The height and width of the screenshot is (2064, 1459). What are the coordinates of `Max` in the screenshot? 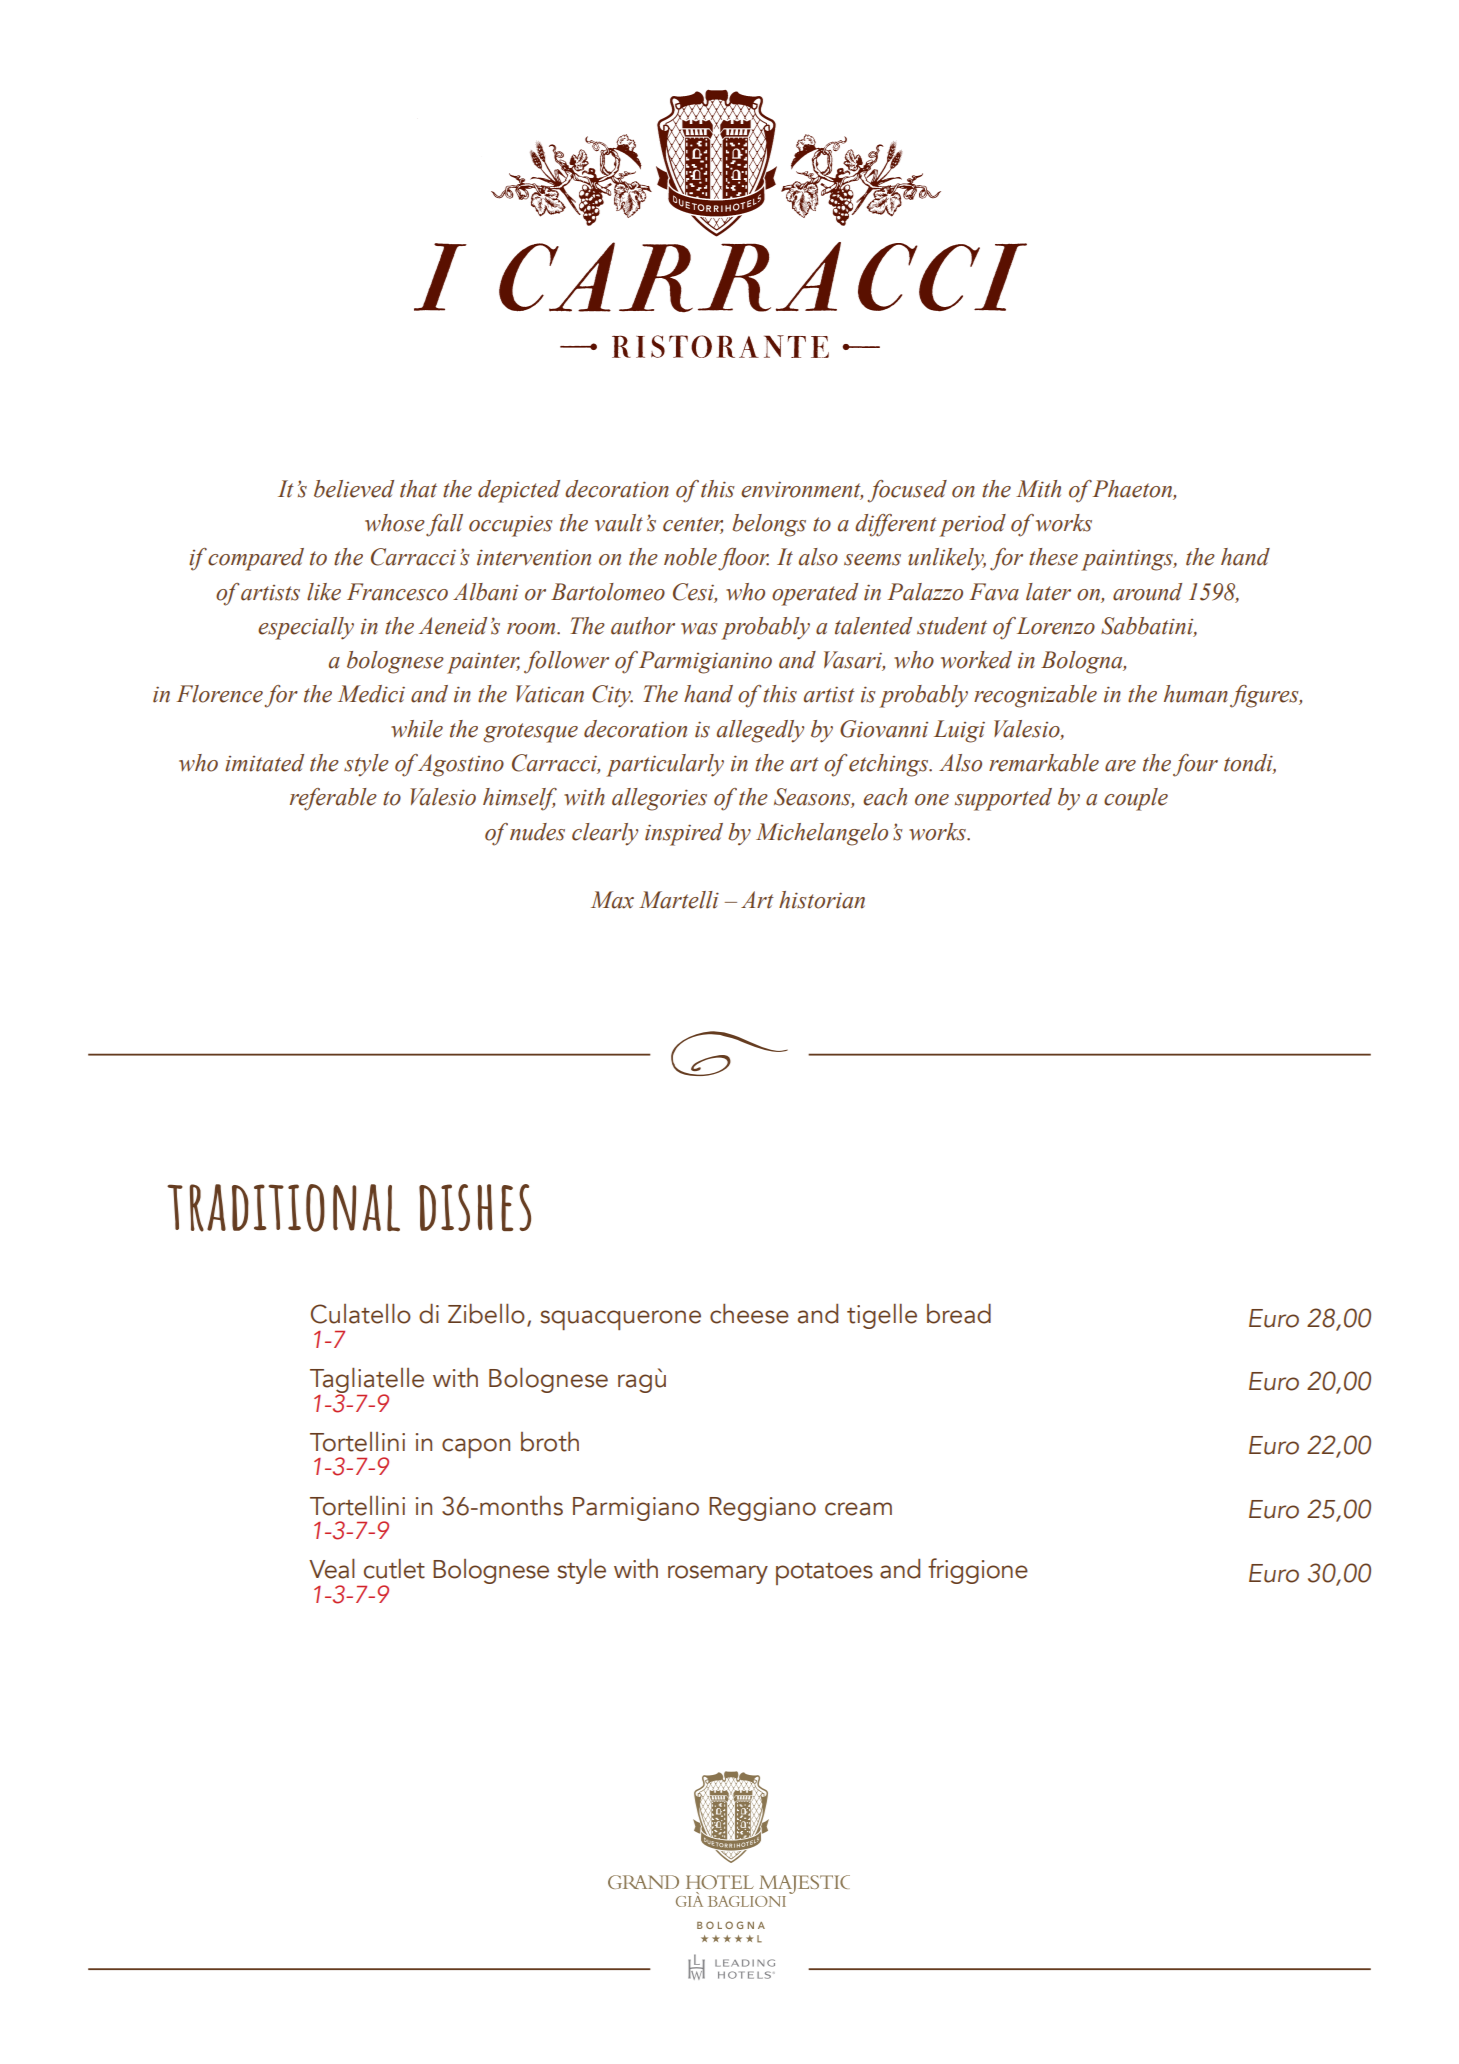 It's located at (612, 900).
